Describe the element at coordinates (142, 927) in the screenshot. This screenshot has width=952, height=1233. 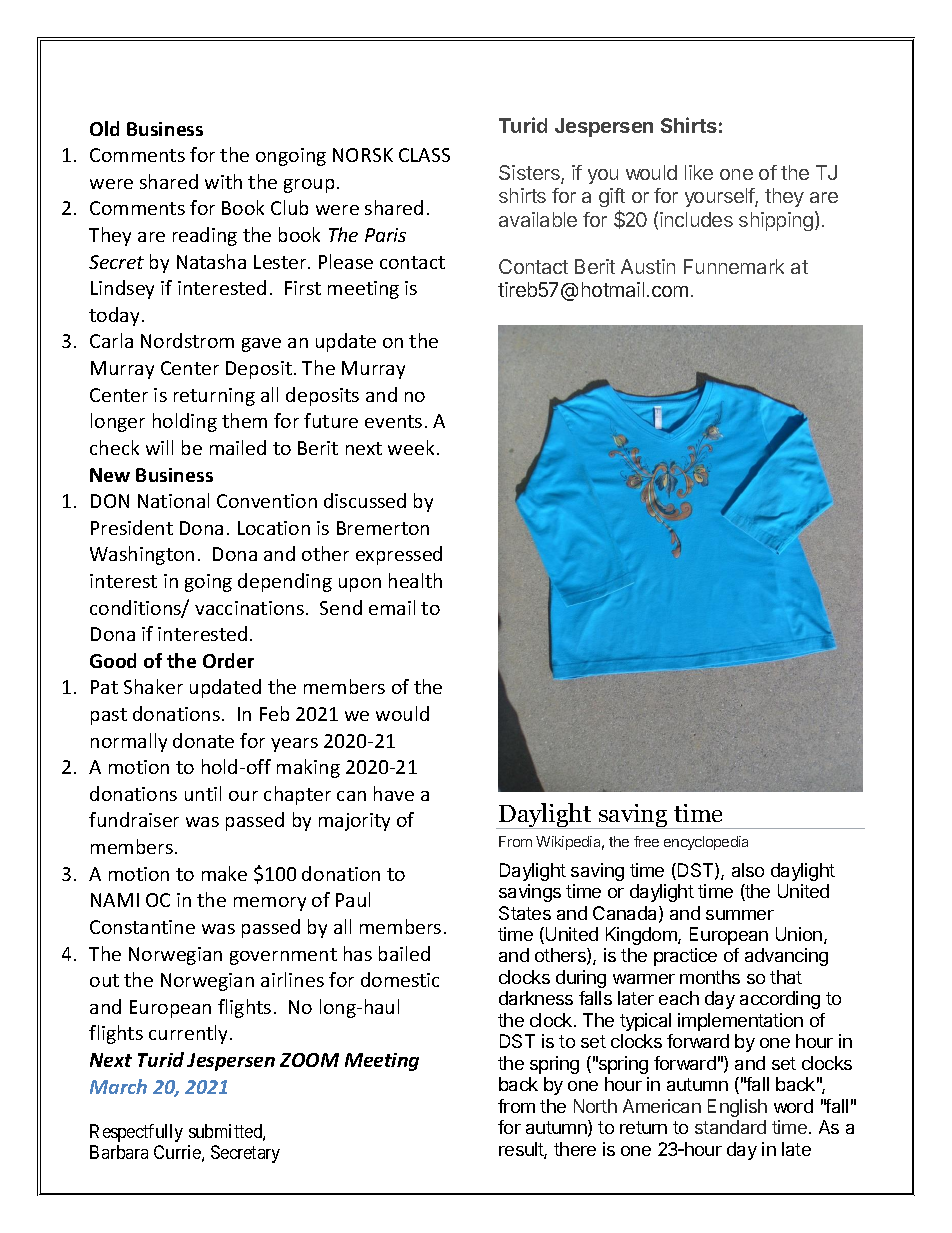
I see `Constantine` at that location.
